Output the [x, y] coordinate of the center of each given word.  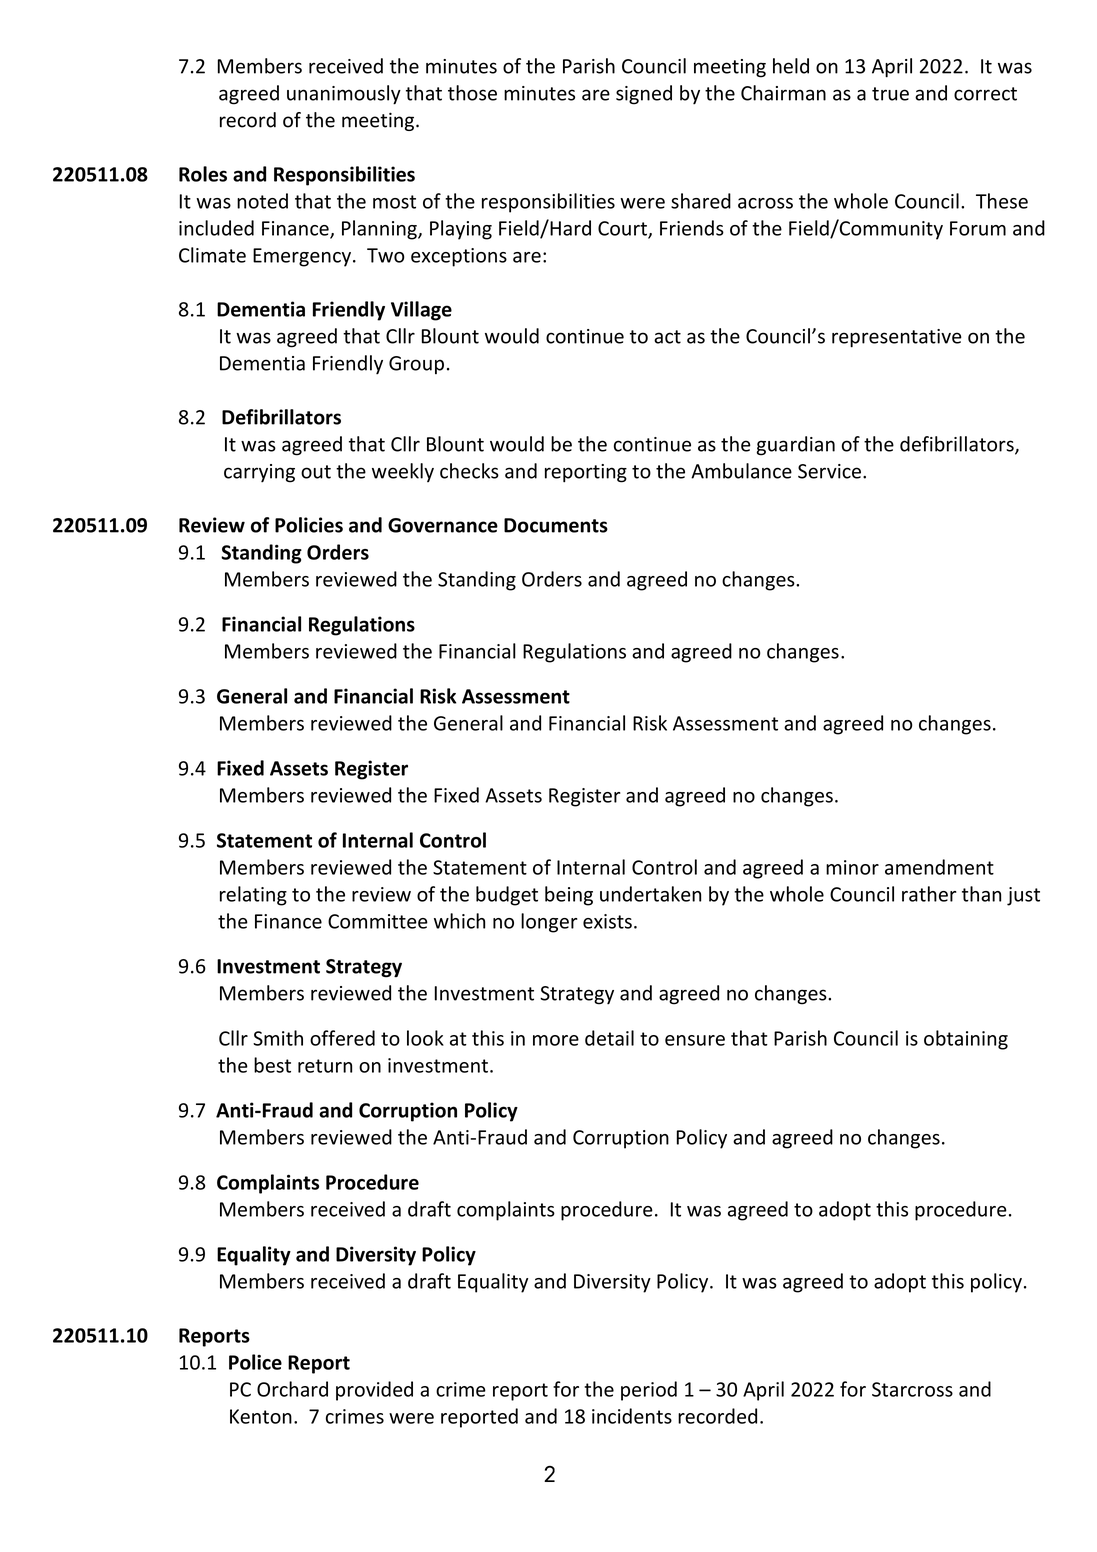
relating [253, 896]
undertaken [650, 894]
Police [255, 1362]
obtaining [966, 1040]
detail [609, 1038]
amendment [939, 867]
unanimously [344, 95]
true [890, 94]
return [325, 1066]
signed [644, 95]
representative [897, 338]
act [667, 337]
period [649, 1391]
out [316, 472]
